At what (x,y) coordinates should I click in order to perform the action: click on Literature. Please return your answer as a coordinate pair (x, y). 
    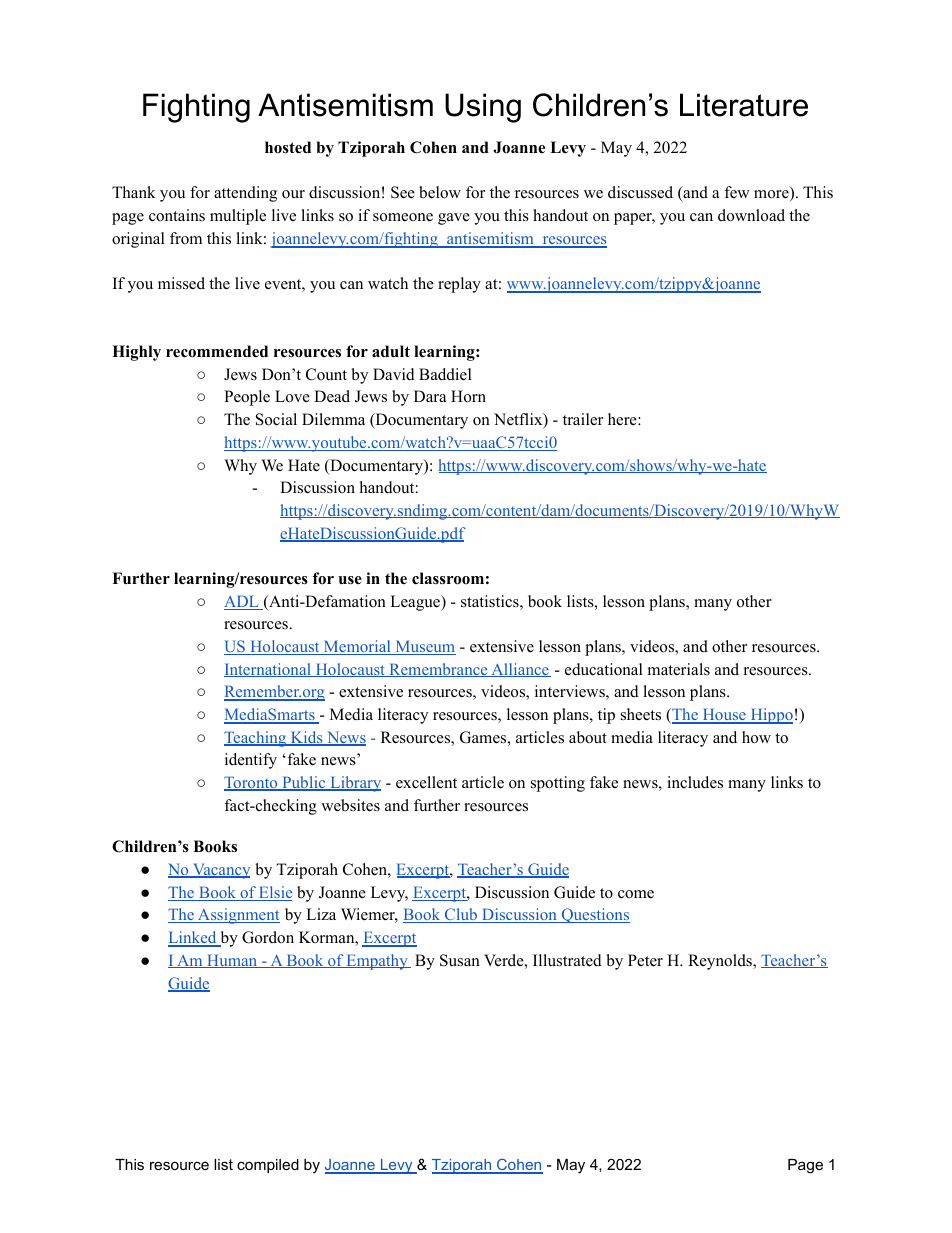
    Looking at the image, I should click on (744, 105).
